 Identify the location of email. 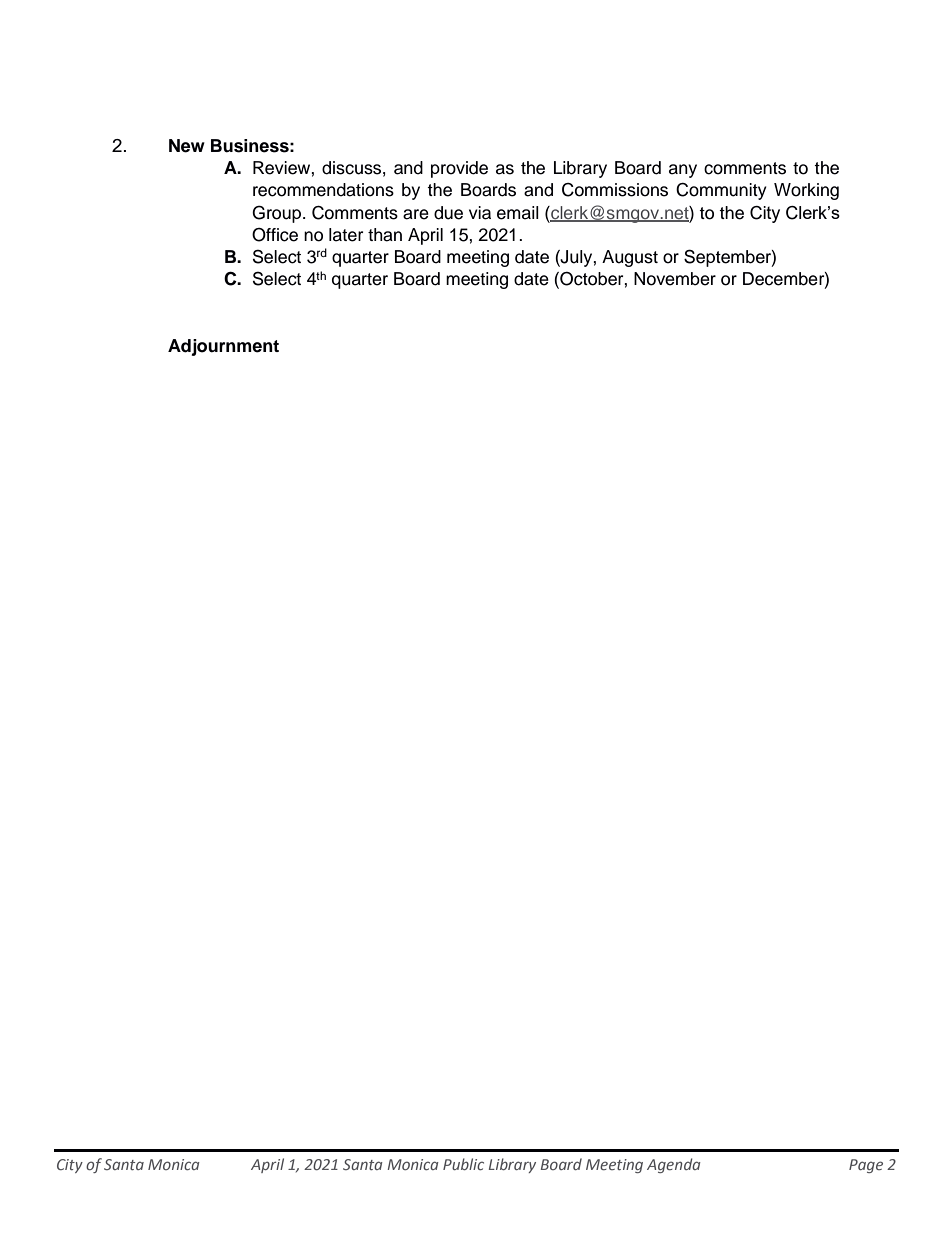
(518, 213).
